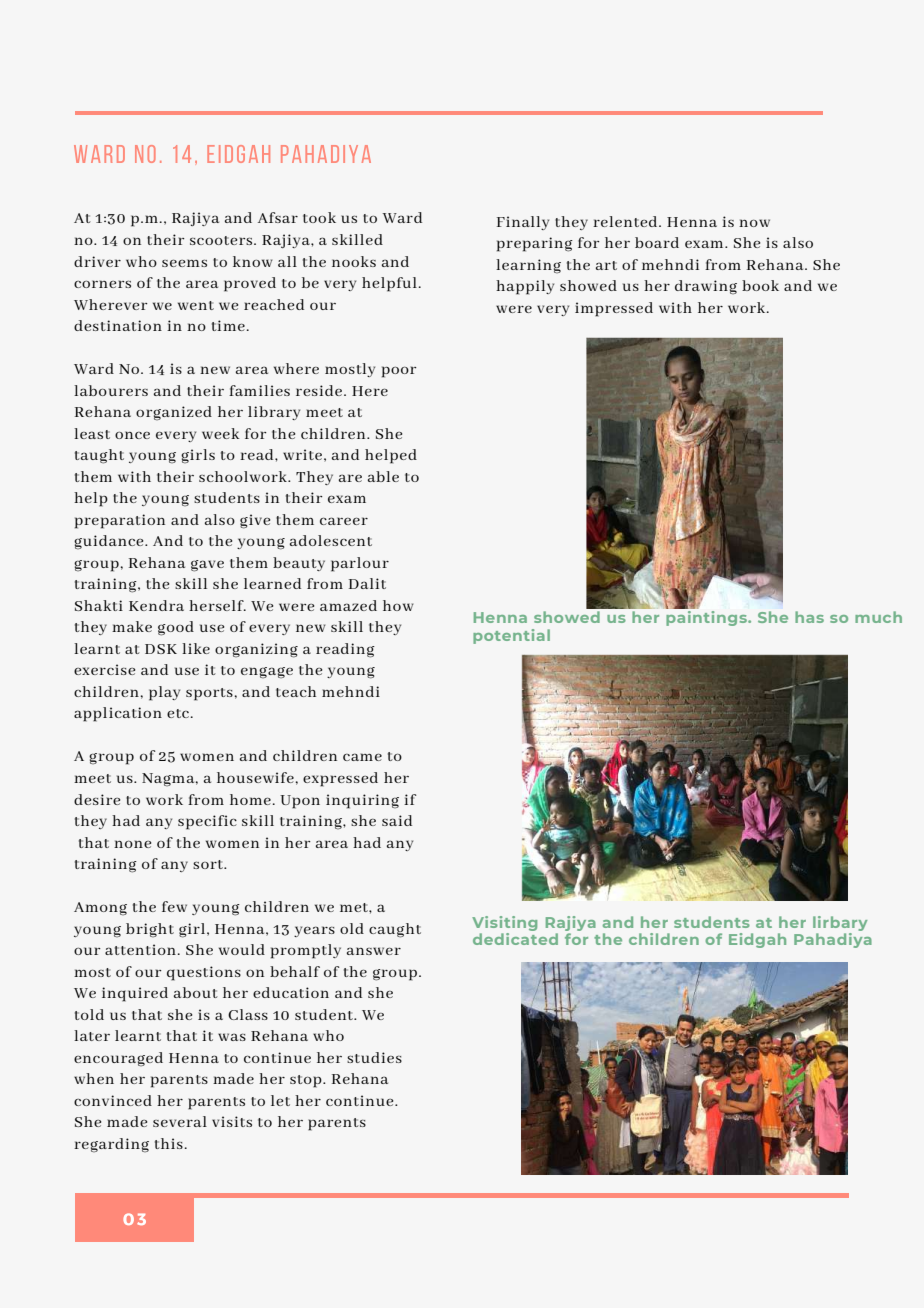 This screenshot has height=1308, width=924. What do you see at coordinates (809, 617) in the screenshot?
I see `has` at bounding box center [809, 617].
